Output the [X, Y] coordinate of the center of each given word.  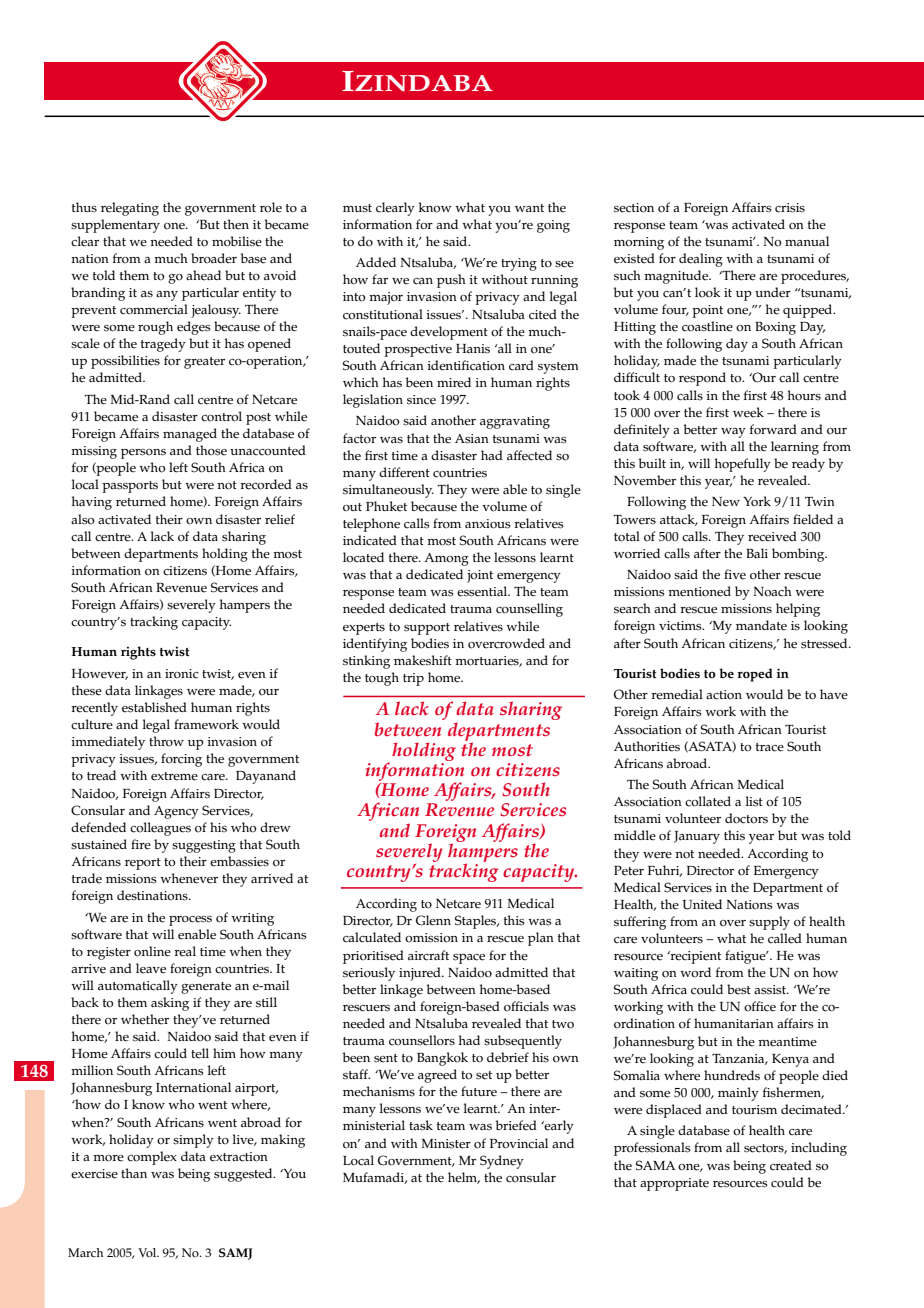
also [83, 519]
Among [446, 559]
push [451, 281]
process [190, 921]
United [702, 904]
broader [214, 258]
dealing [701, 260]
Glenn [433, 920]
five [735, 574]
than [134, 1173]
